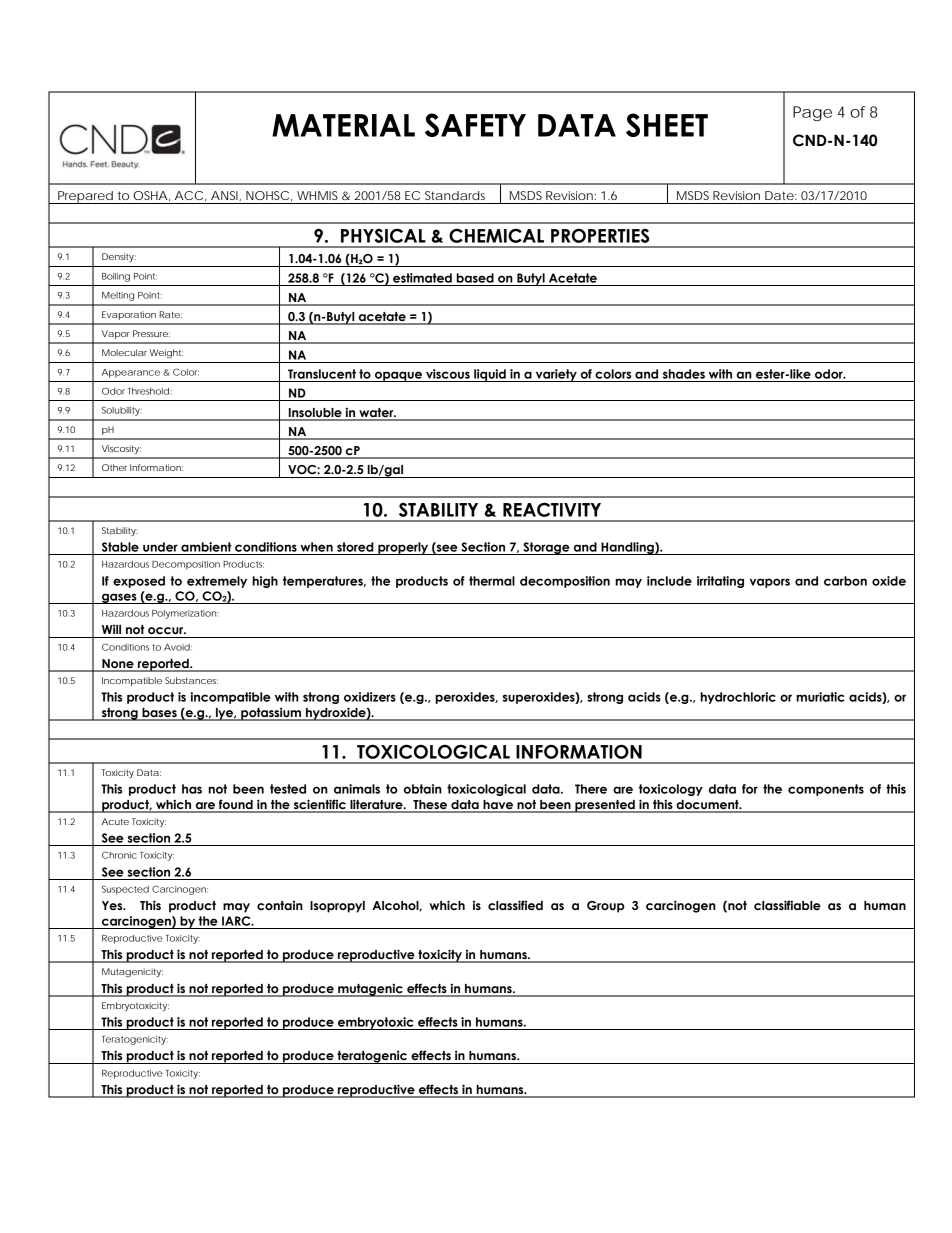  I want to click on SAFETY, so click(475, 125).
